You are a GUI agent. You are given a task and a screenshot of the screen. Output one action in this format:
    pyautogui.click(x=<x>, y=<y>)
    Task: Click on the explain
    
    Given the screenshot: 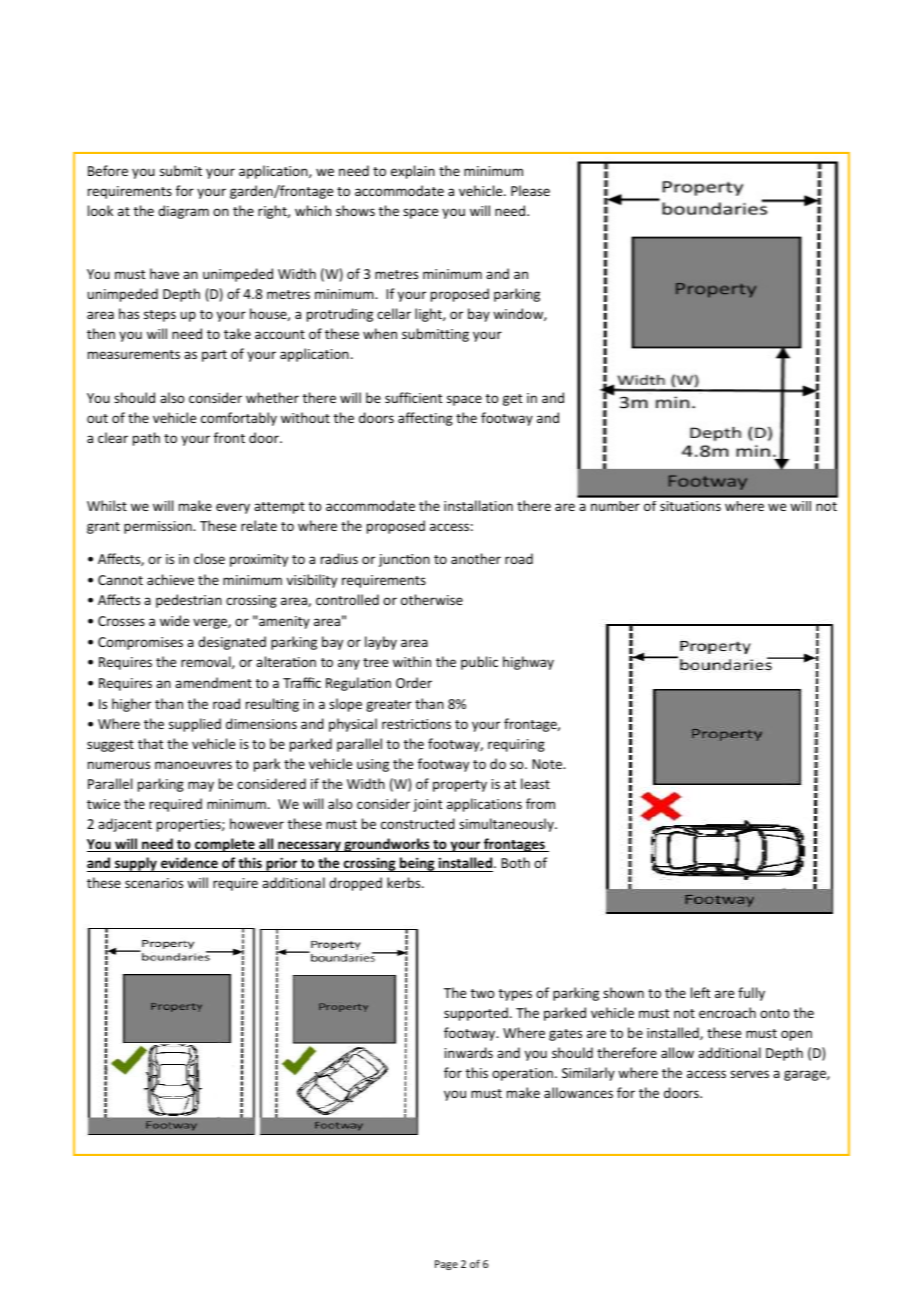 What is the action you would take?
    pyautogui.click(x=413, y=172)
